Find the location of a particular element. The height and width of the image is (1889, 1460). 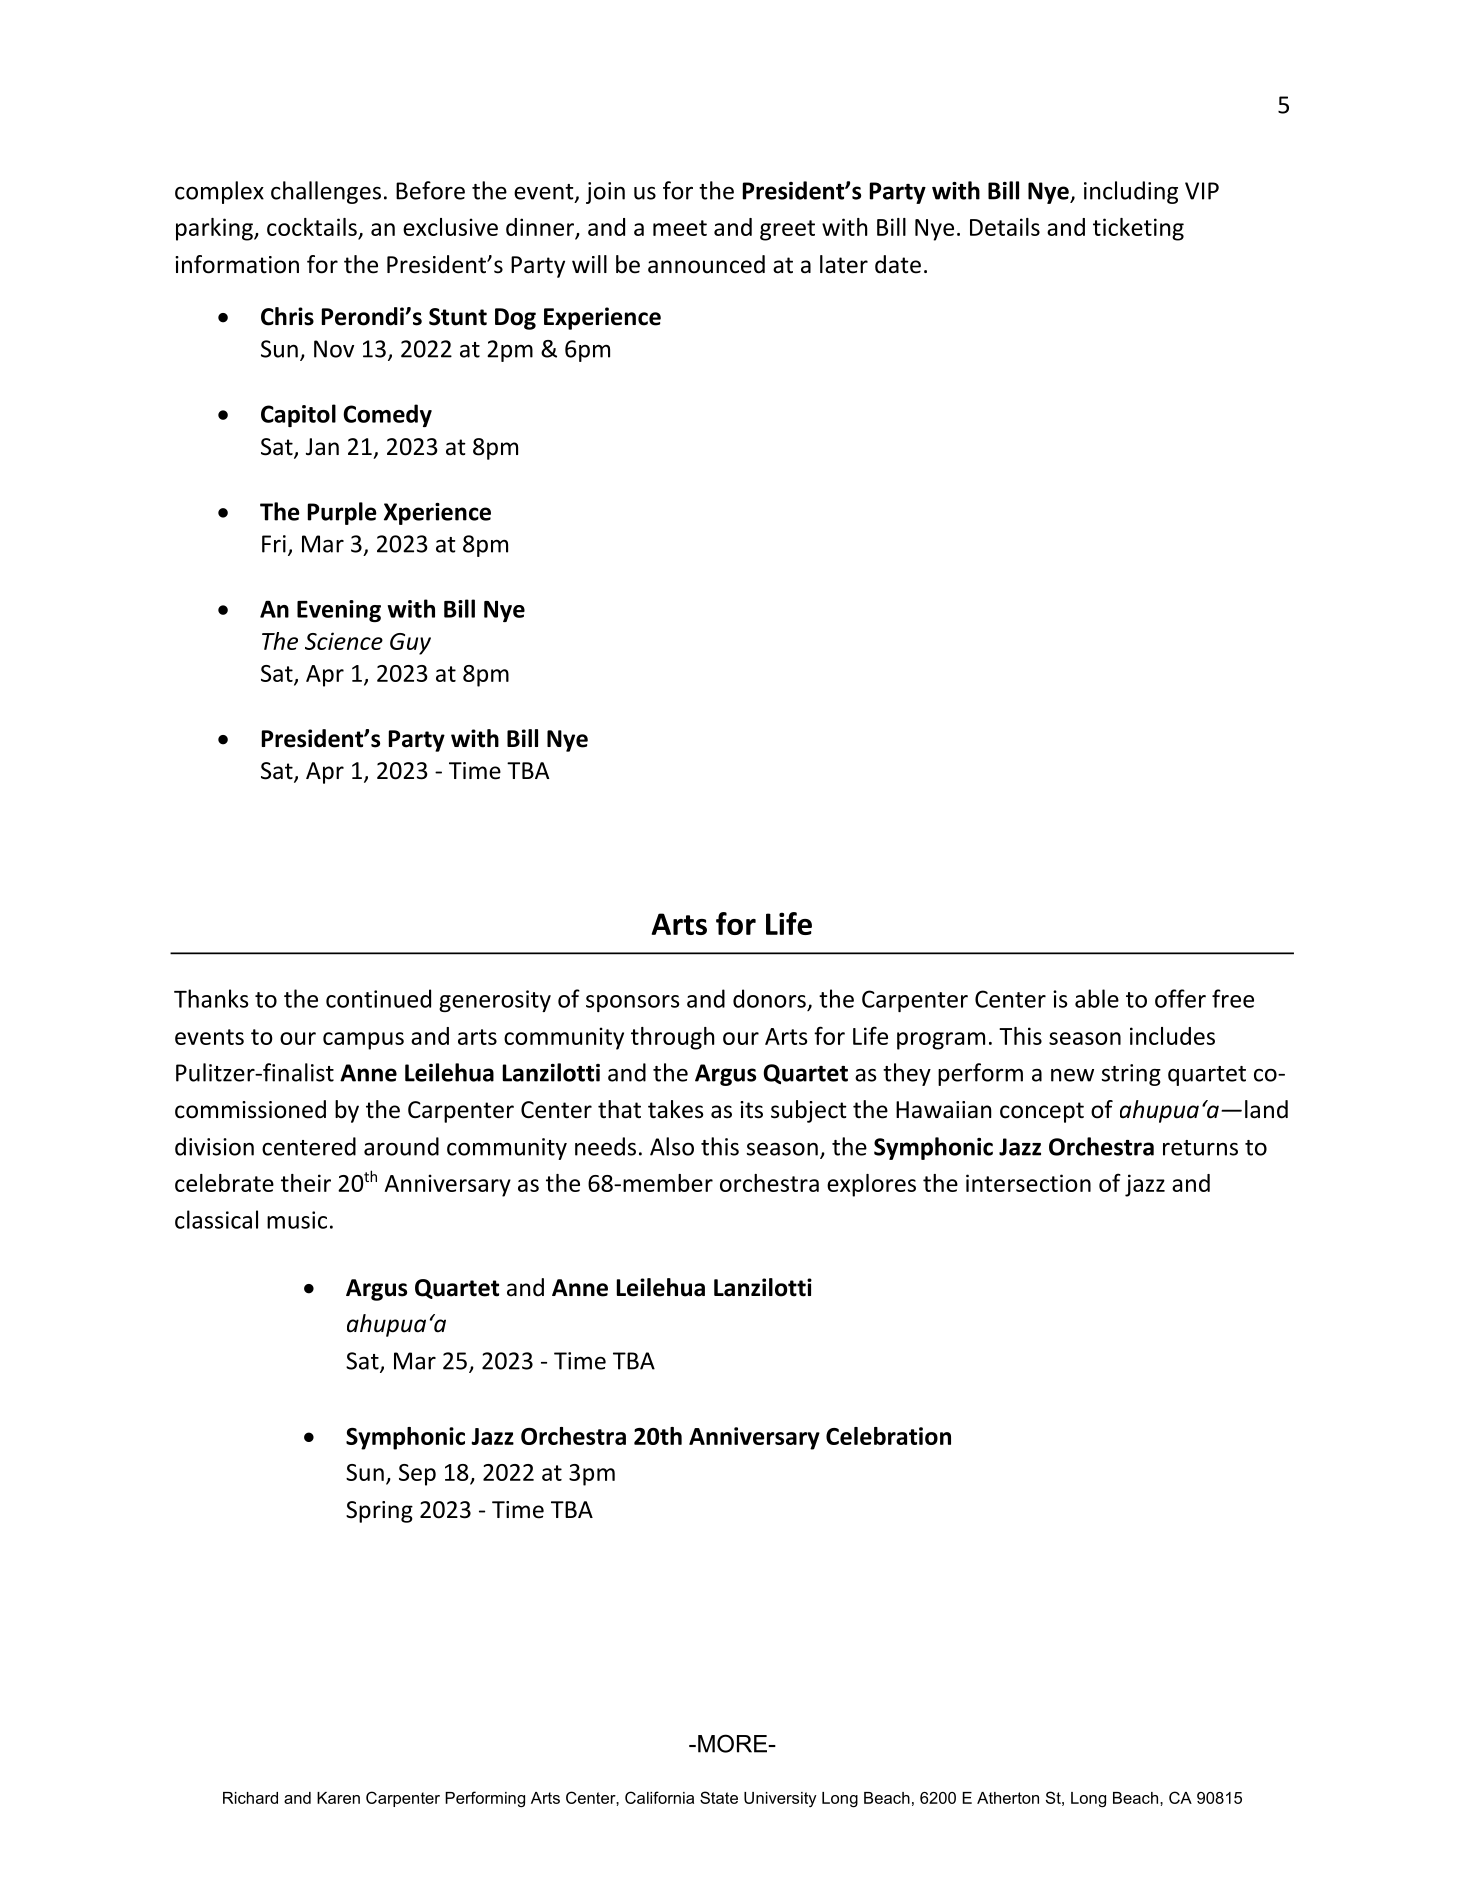

Karen is located at coordinates (338, 1798).
